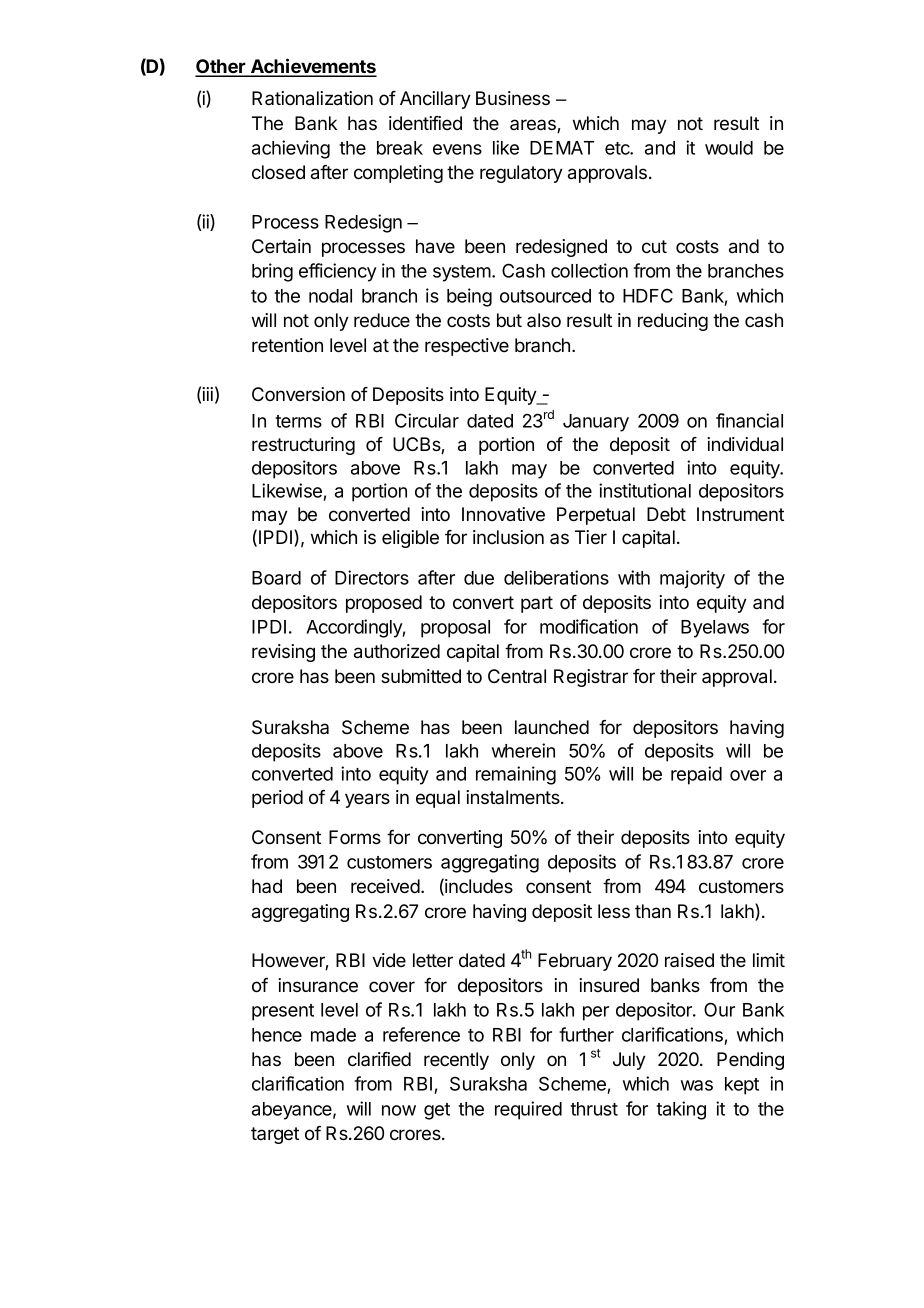 The image size is (924, 1308). What do you see at coordinates (513, 98) in the page?
I see `Business` at bounding box center [513, 98].
